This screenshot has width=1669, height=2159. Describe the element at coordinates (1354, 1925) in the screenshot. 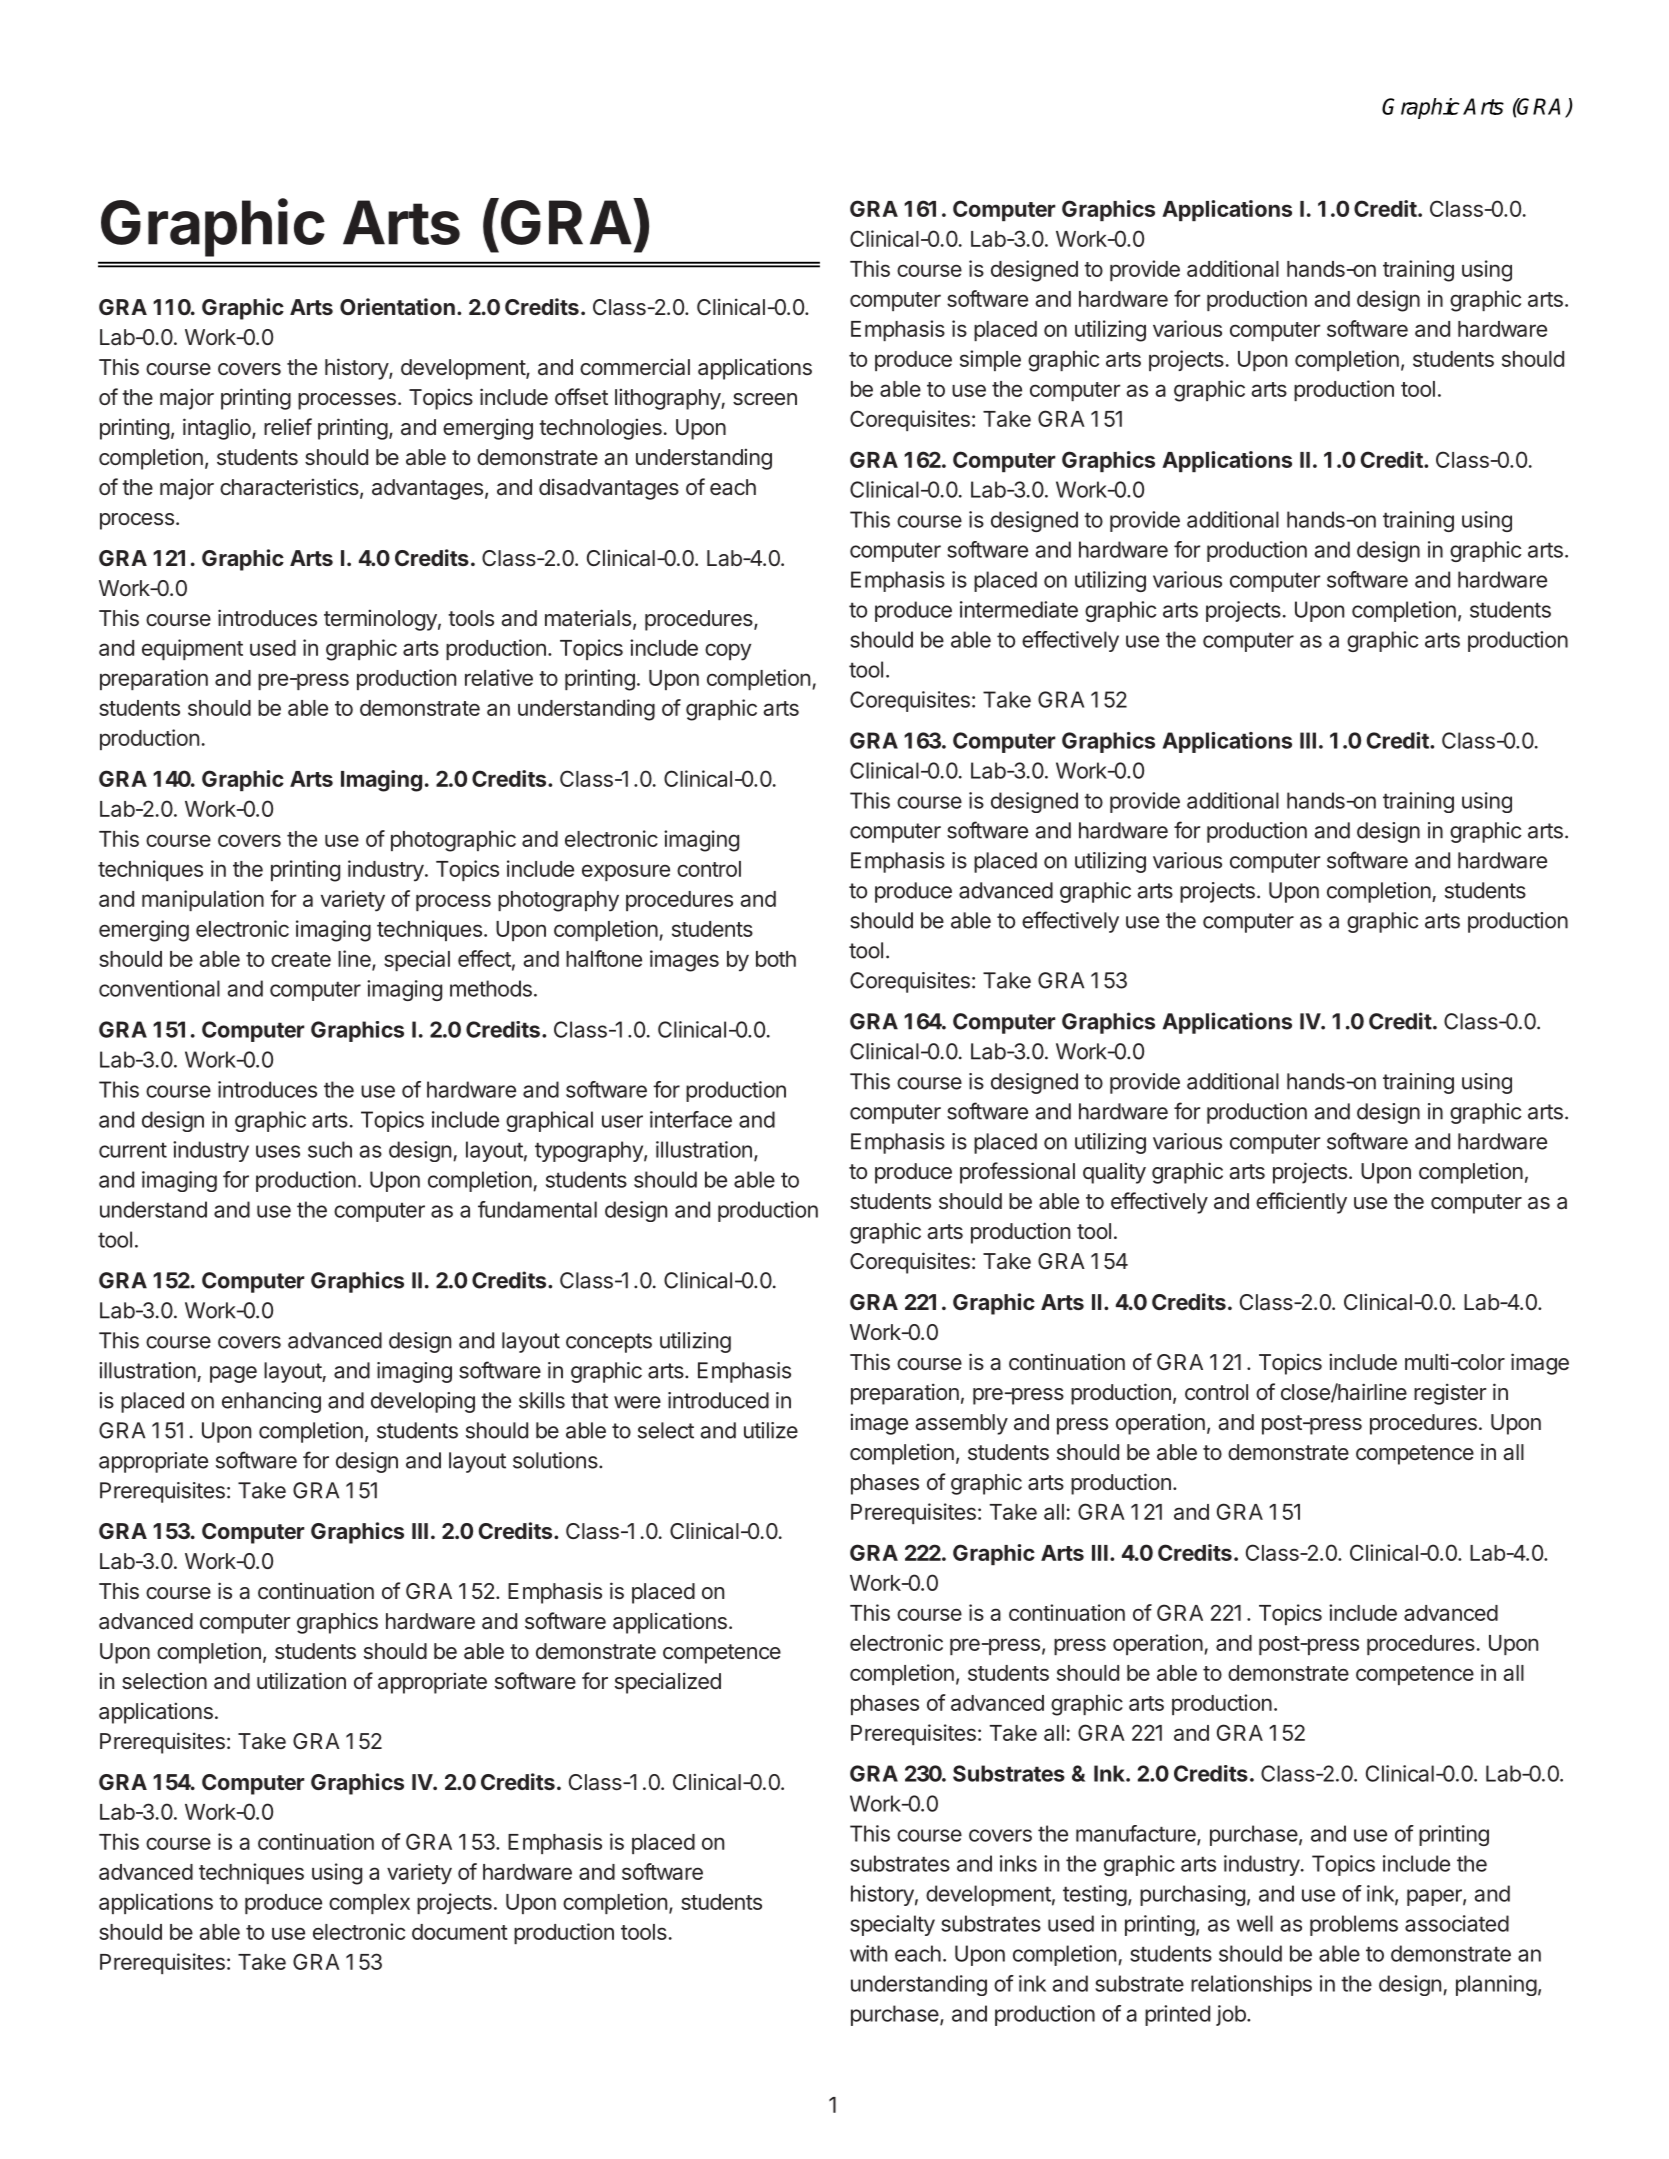

I see `problems` at that location.
